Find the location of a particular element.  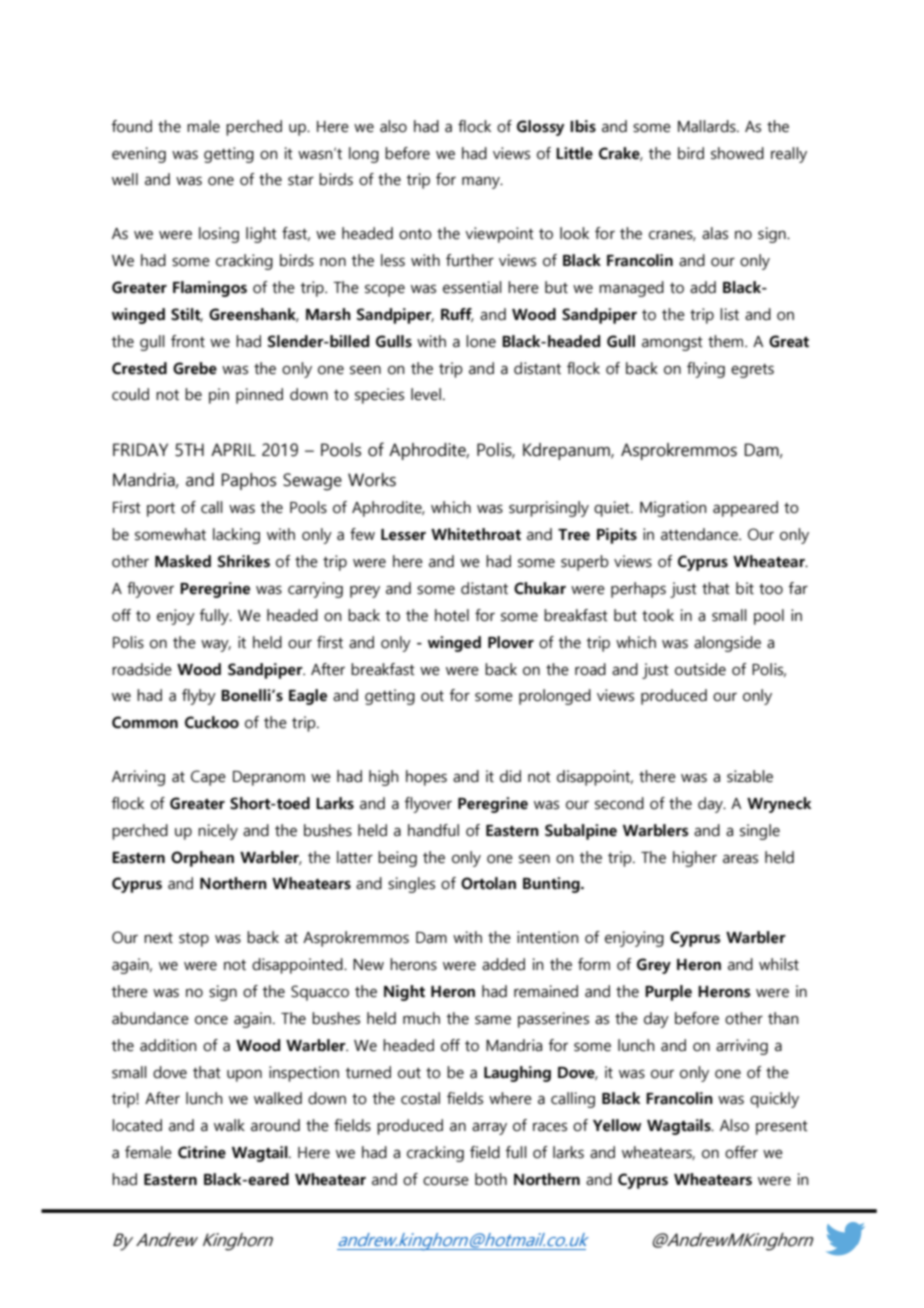

Citrine is located at coordinates (202, 1152).
